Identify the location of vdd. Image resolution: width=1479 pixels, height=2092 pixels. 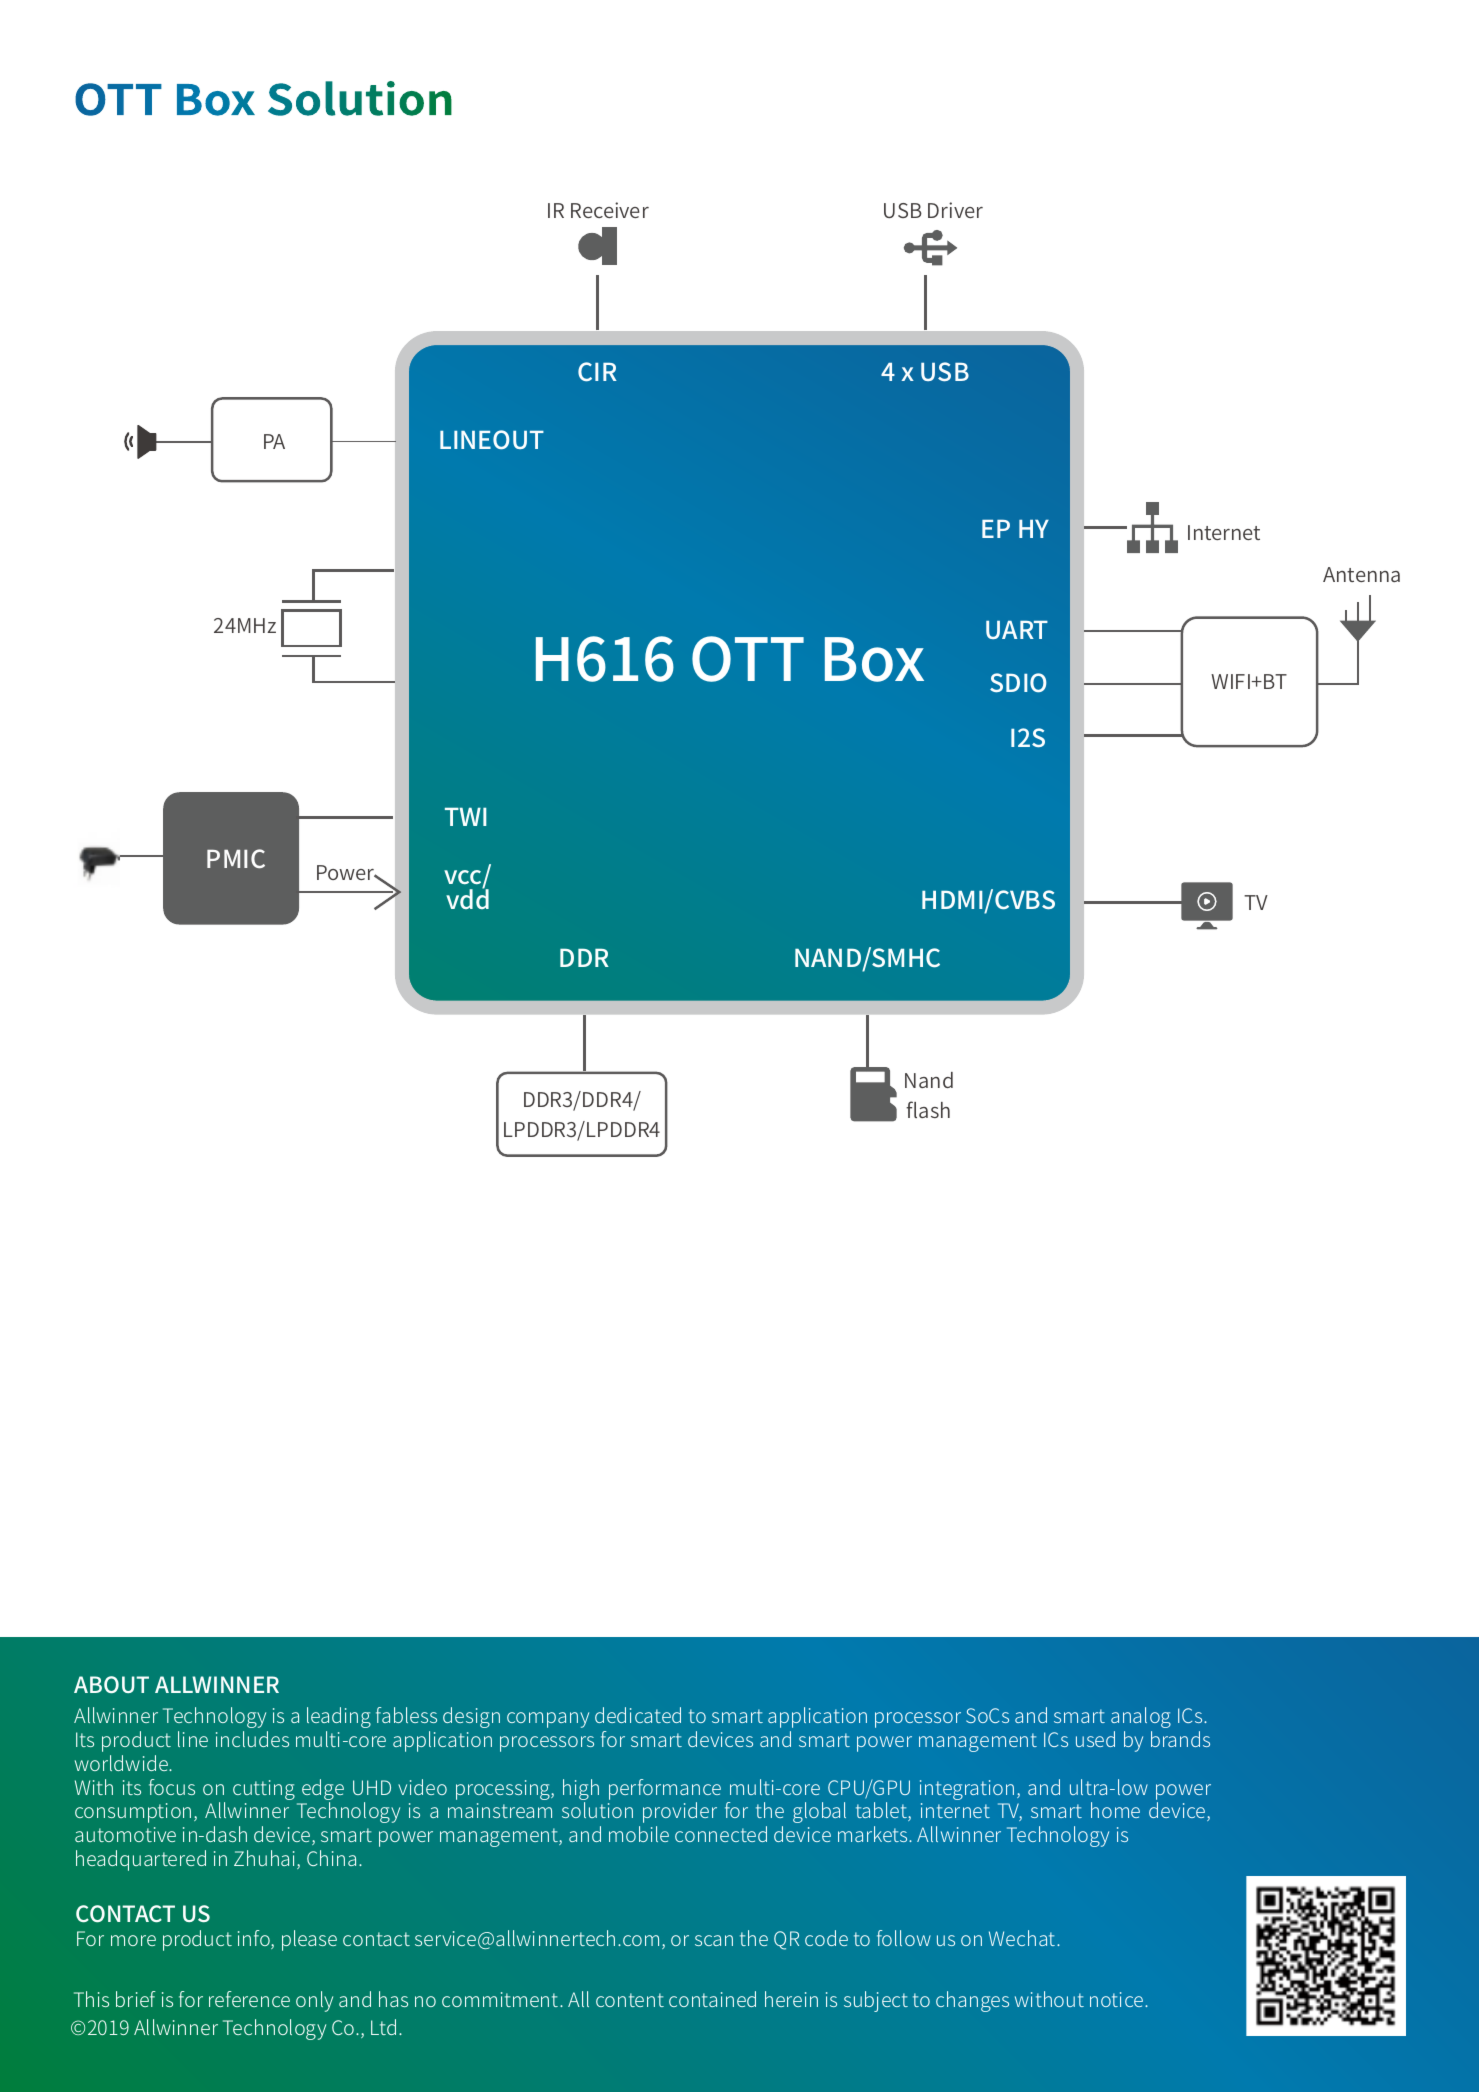
(467, 898).
